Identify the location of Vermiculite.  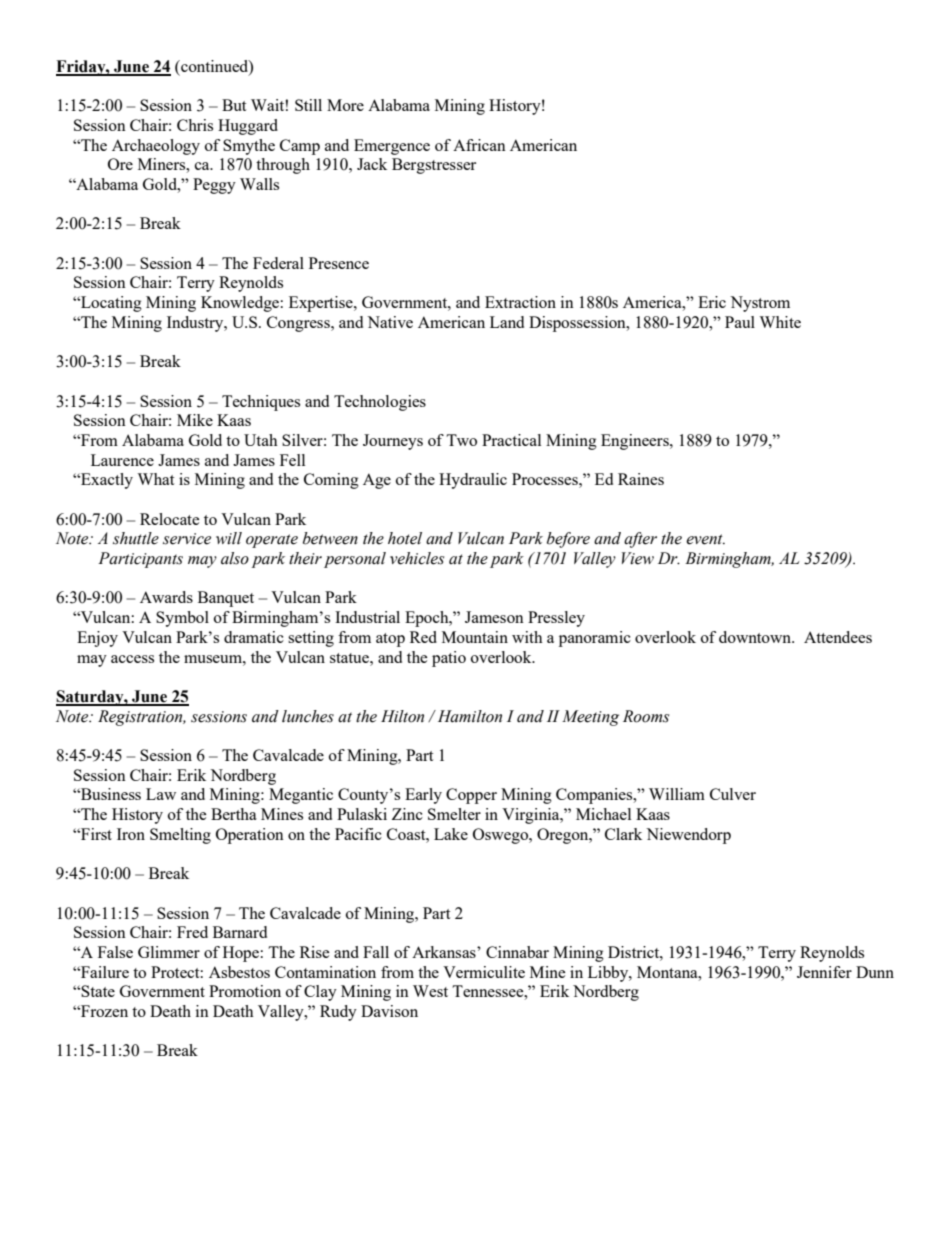
(484, 972).
